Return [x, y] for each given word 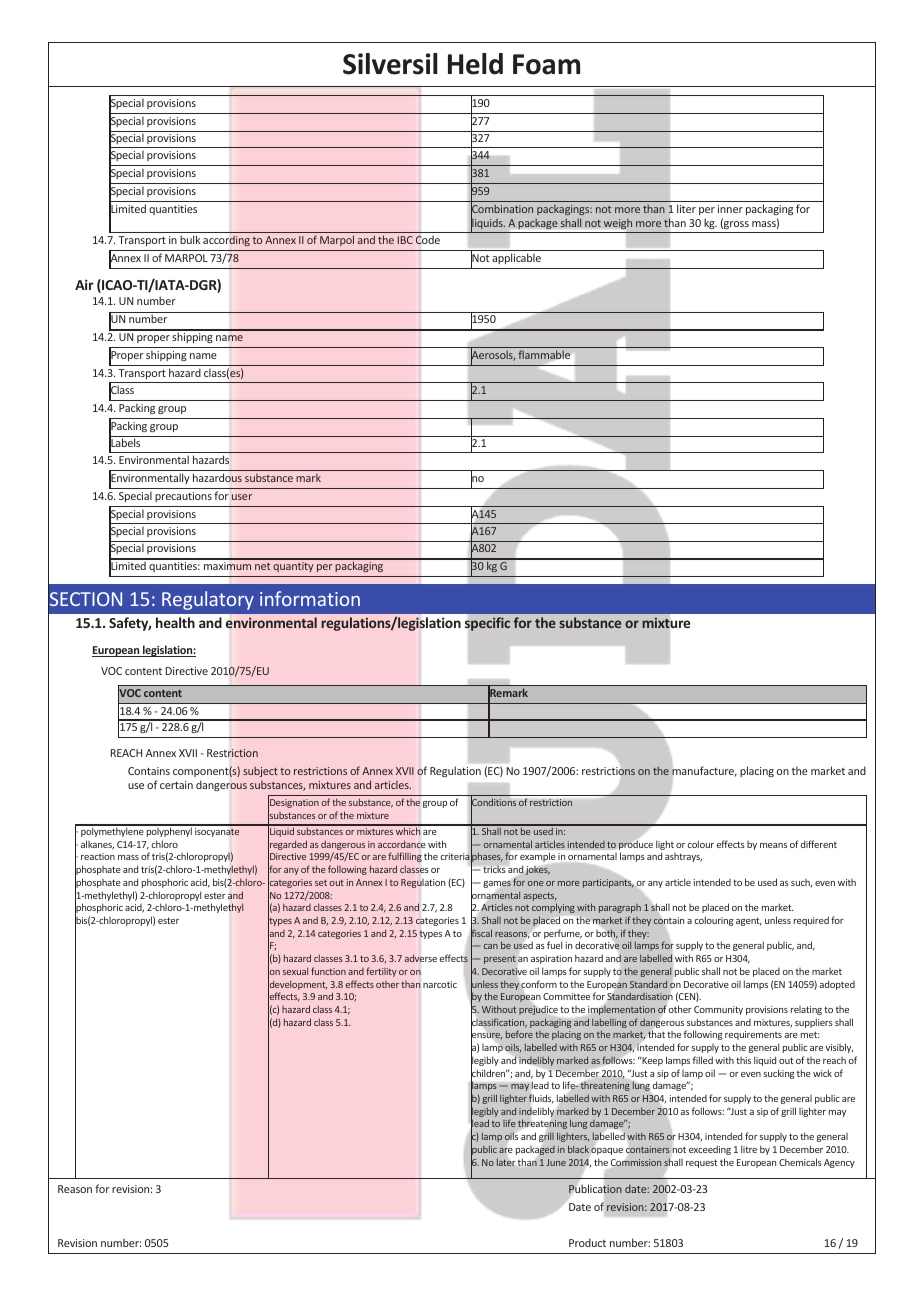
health [175, 622]
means [773, 845]
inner [730, 209]
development [297, 985]
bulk [190, 239]
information [310, 598]
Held [475, 64]
